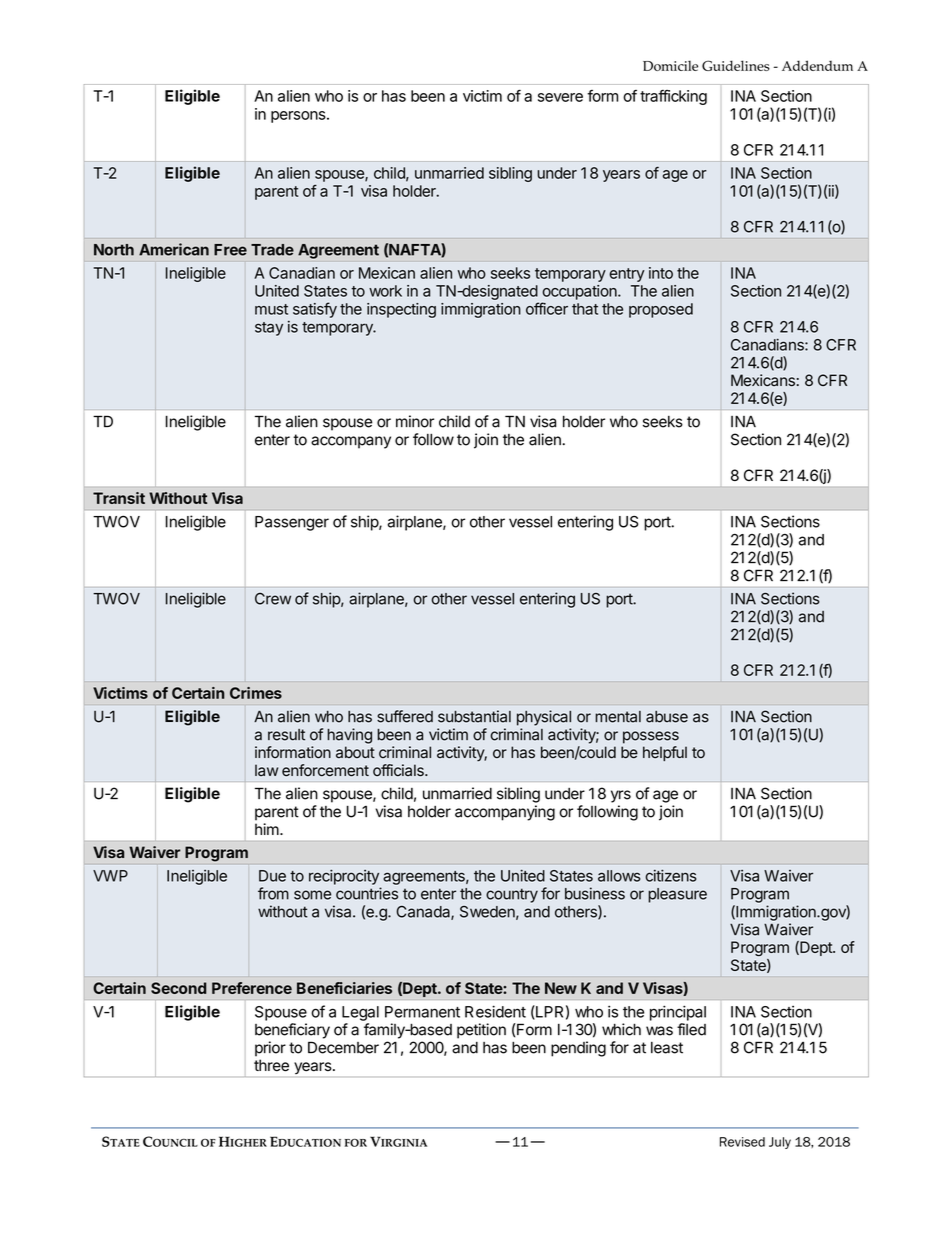  Describe the element at coordinates (399, 770) in the document. I see `officials` at that location.
